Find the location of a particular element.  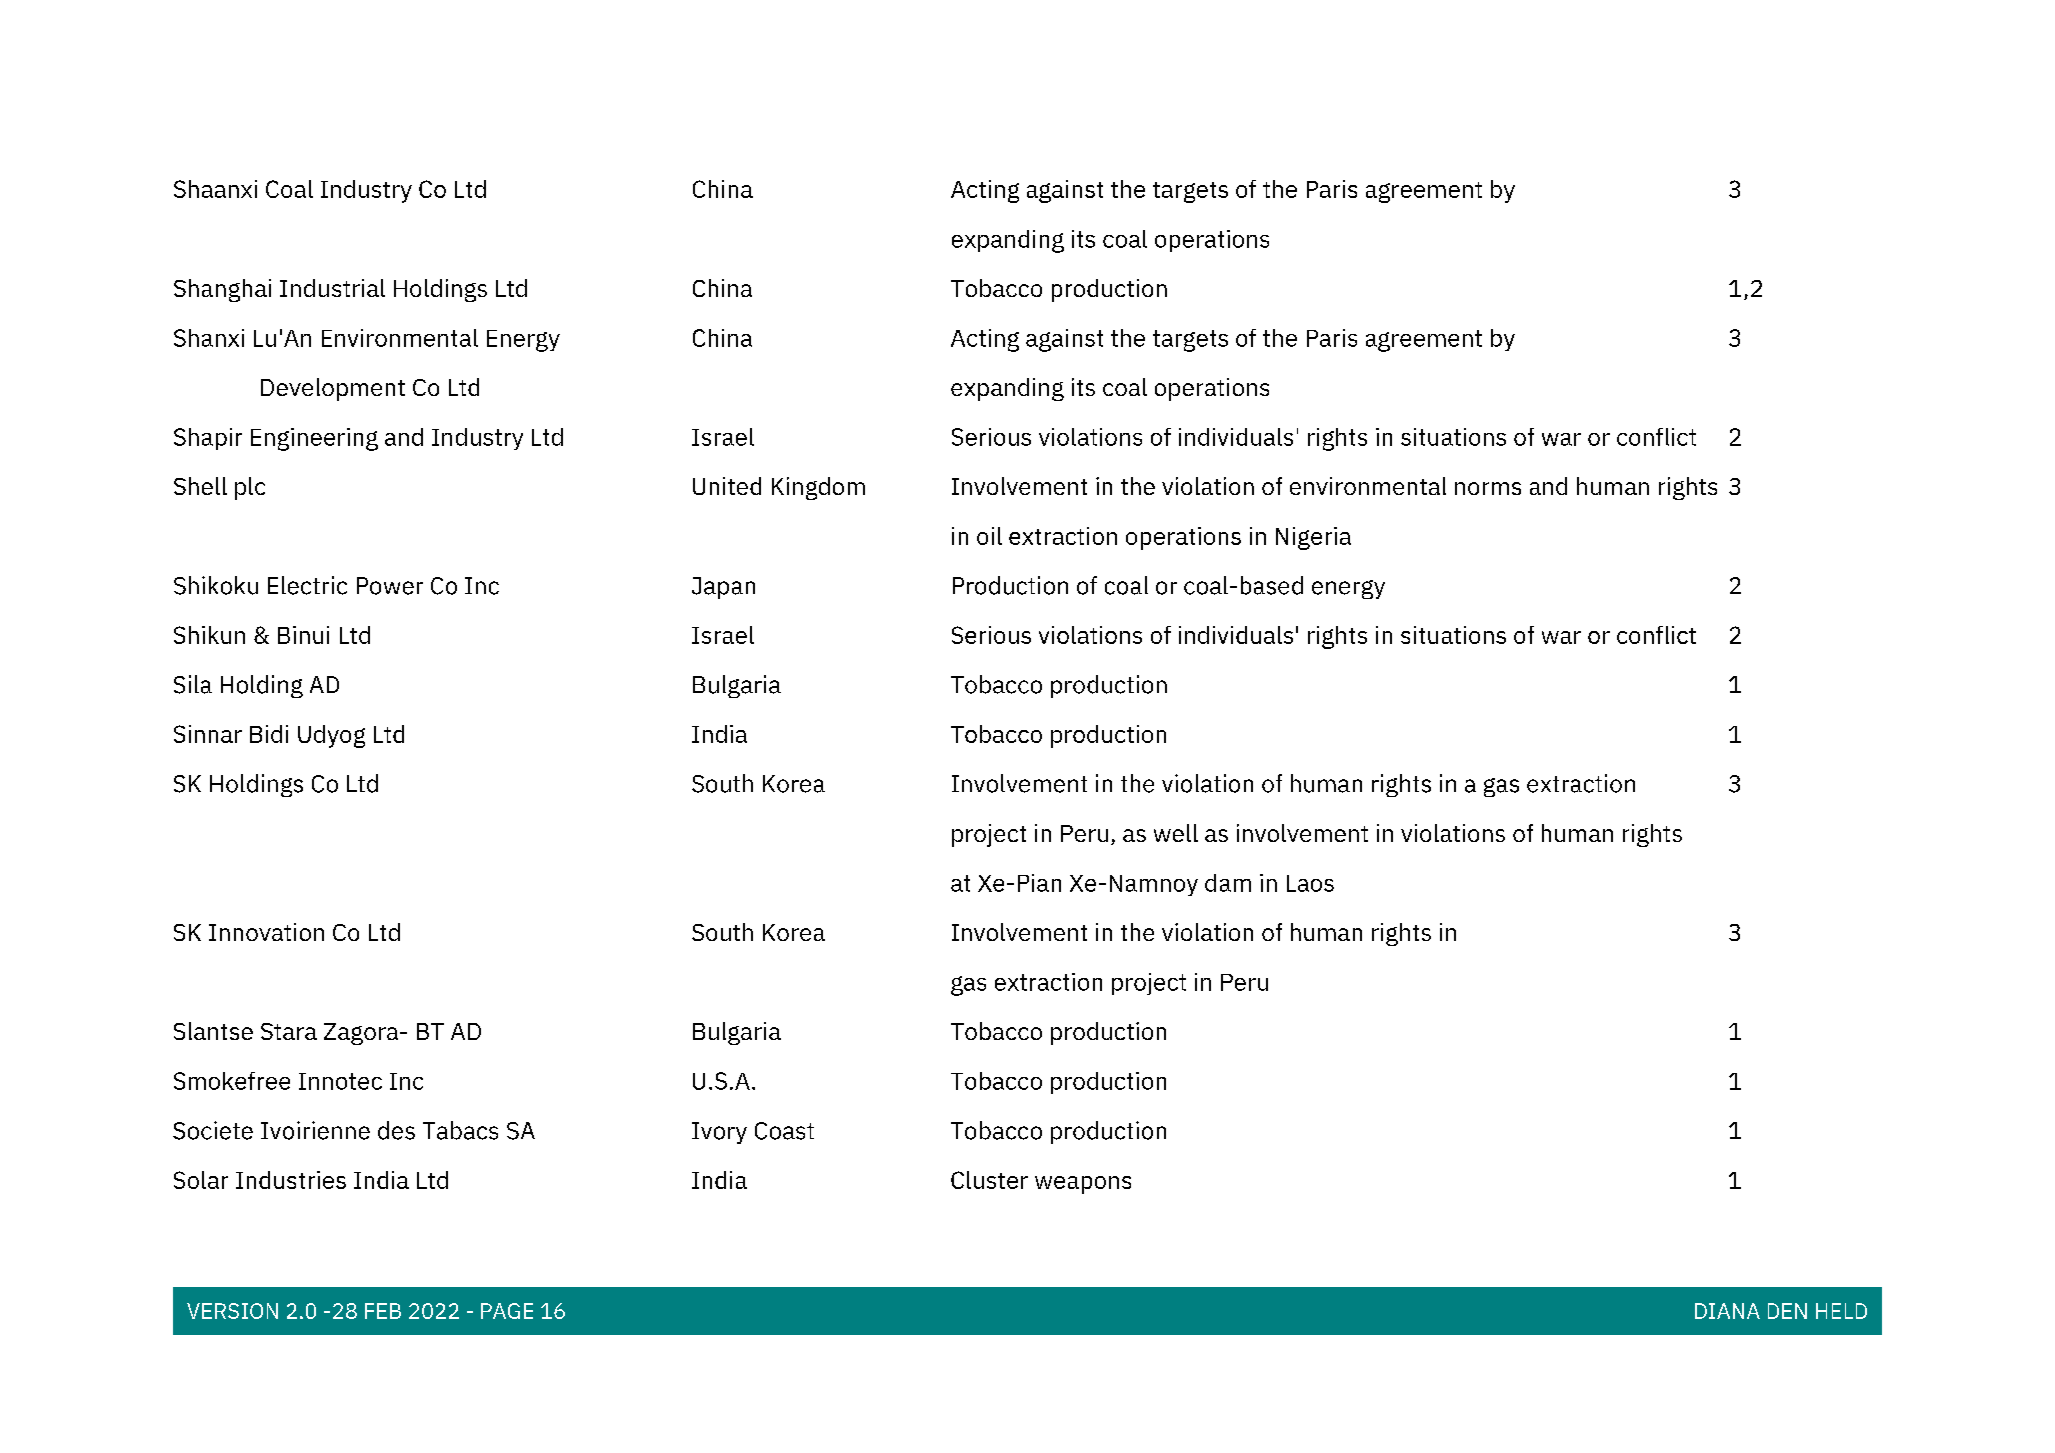

FEB is located at coordinates (383, 1311).
